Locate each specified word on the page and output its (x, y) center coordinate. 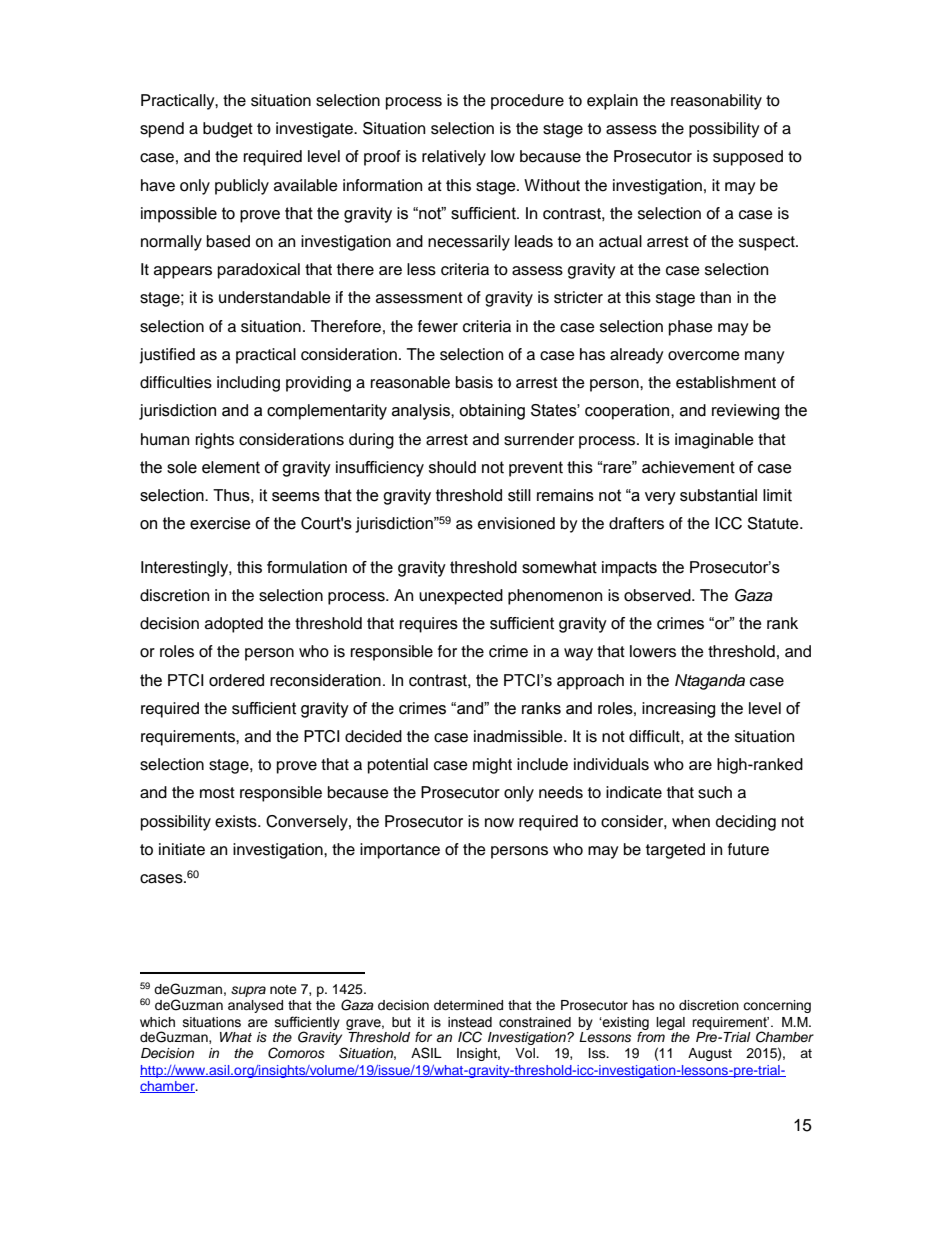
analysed (255, 1006)
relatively (454, 158)
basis (474, 382)
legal (670, 1023)
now (499, 823)
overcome (704, 356)
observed (658, 595)
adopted (234, 625)
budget (228, 130)
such (715, 792)
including (248, 384)
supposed (748, 158)
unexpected (461, 597)
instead (470, 1022)
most (217, 793)
